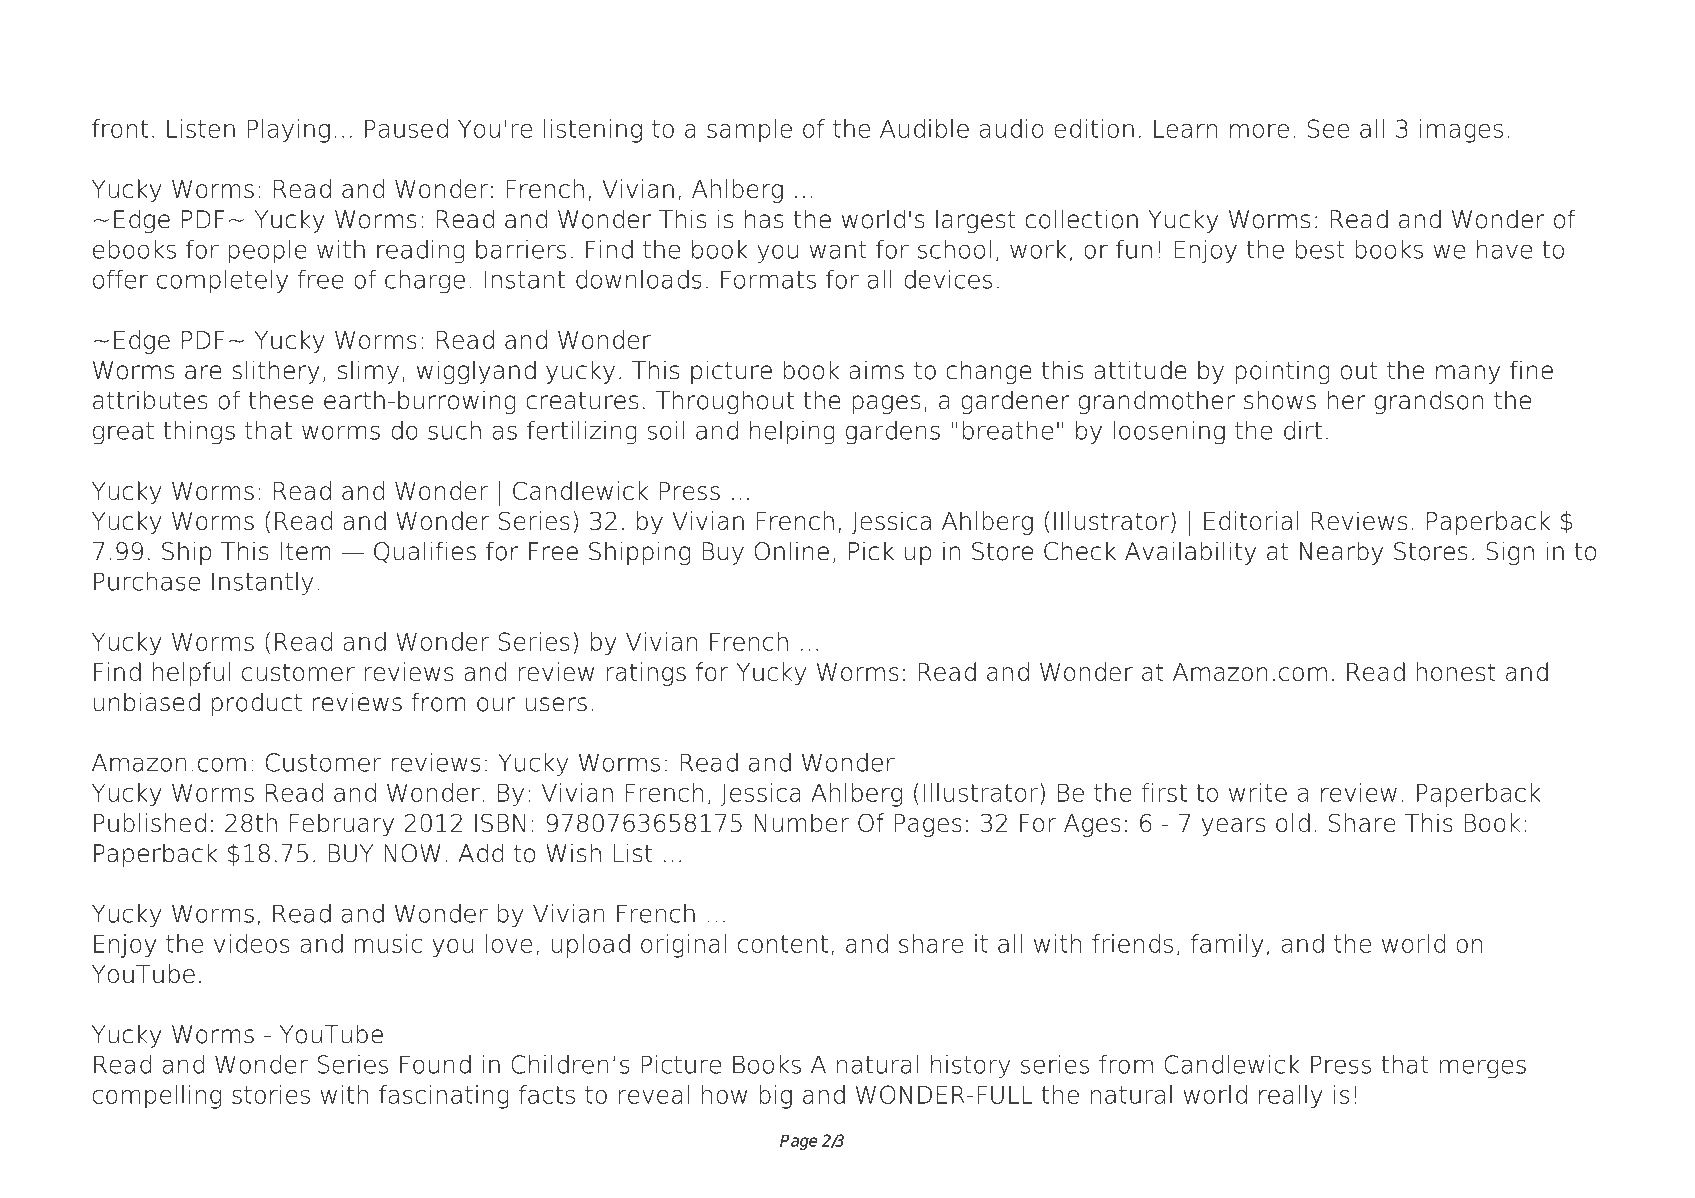 The width and height of the screenshot is (1695, 1198). What do you see at coordinates (1328, 128) in the screenshot?
I see `See` at bounding box center [1328, 128].
